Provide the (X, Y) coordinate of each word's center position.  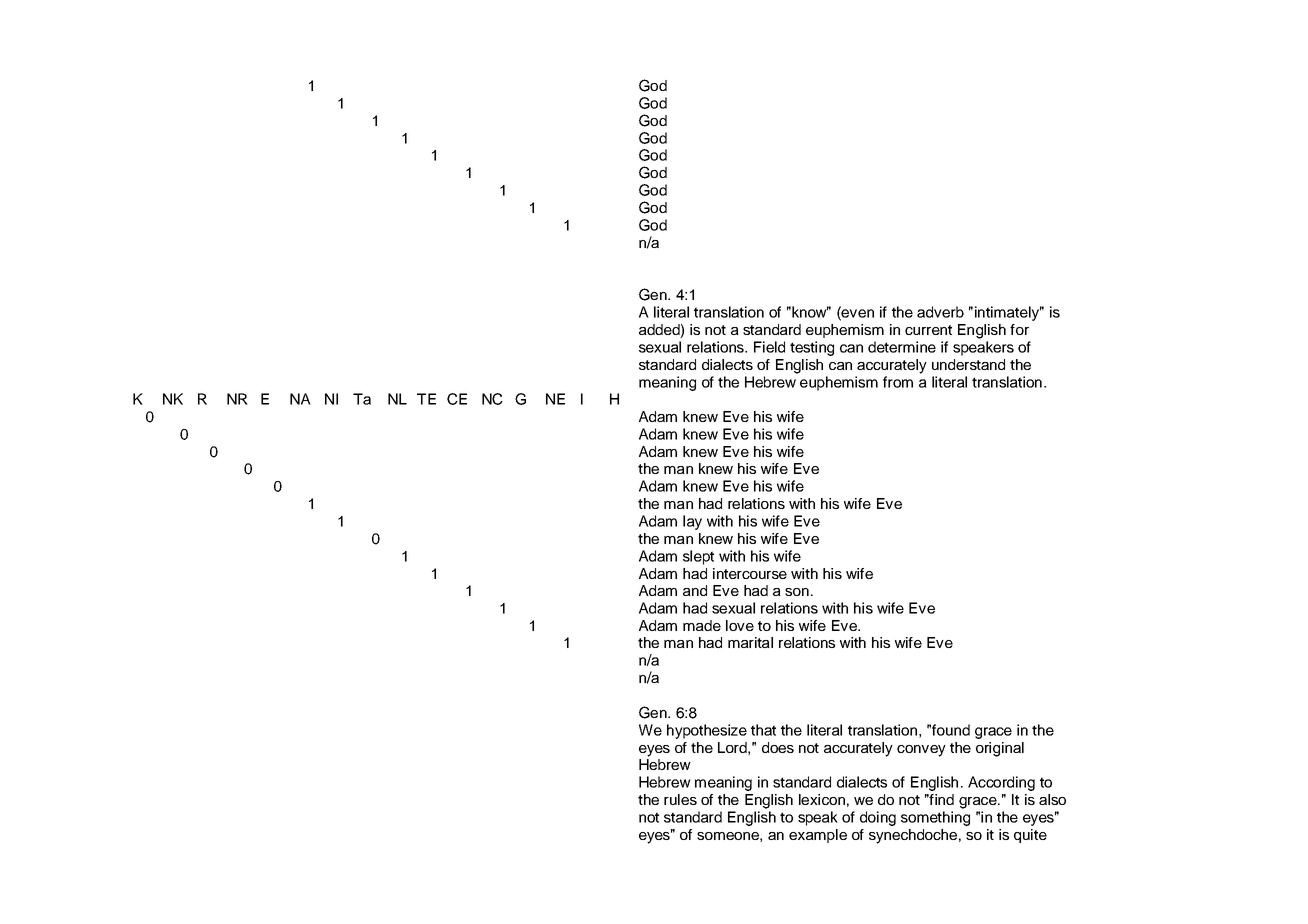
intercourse (750, 573)
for (1019, 329)
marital (750, 642)
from (898, 382)
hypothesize (707, 731)
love (740, 625)
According (1001, 783)
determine (902, 347)
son (797, 592)
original (1000, 749)
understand (968, 364)
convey (921, 751)
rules (680, 799)
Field (769, 347)
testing (812, 348)
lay (692, 522)
